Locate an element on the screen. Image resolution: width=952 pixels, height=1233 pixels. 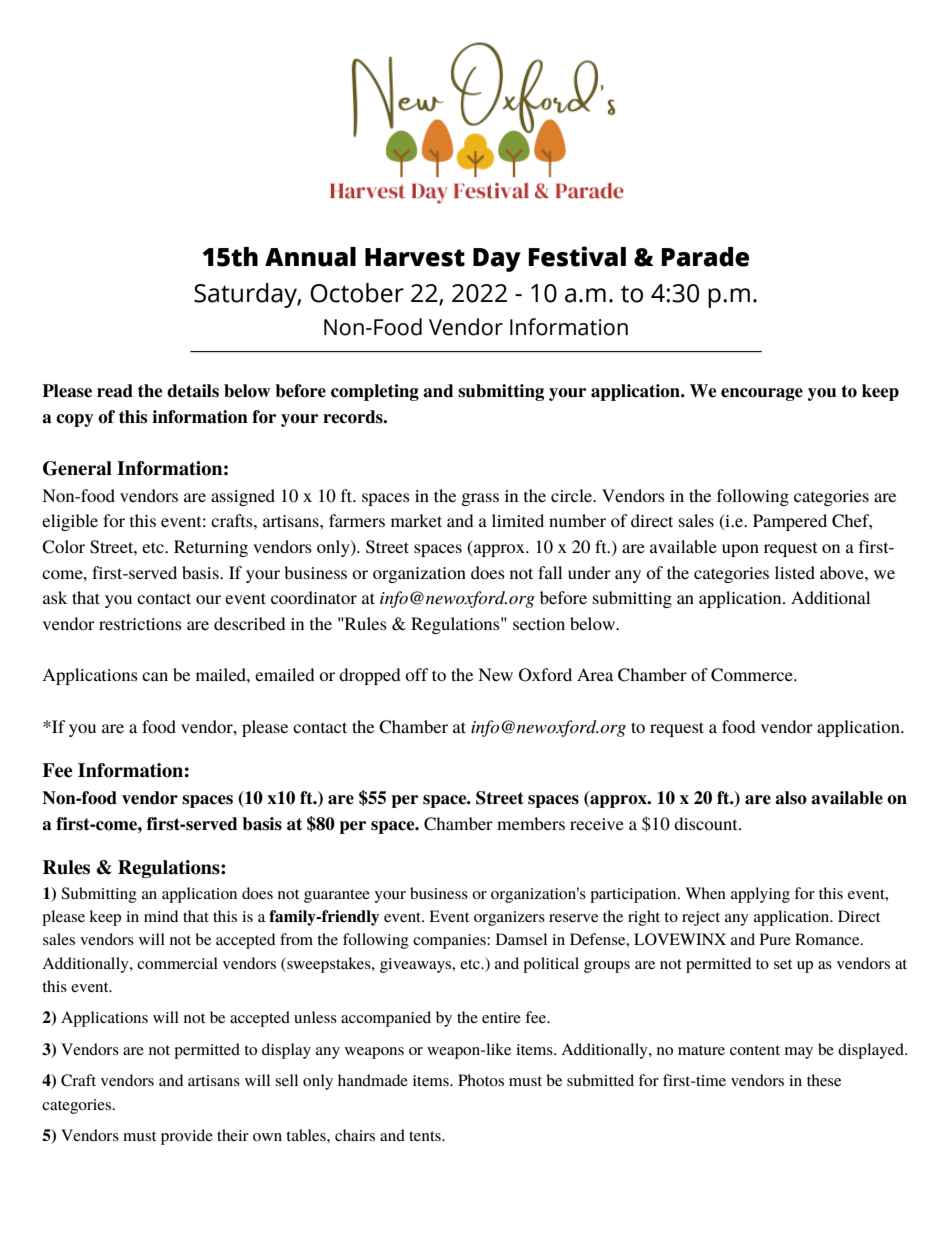
members is located at coordinates (531, 823).
